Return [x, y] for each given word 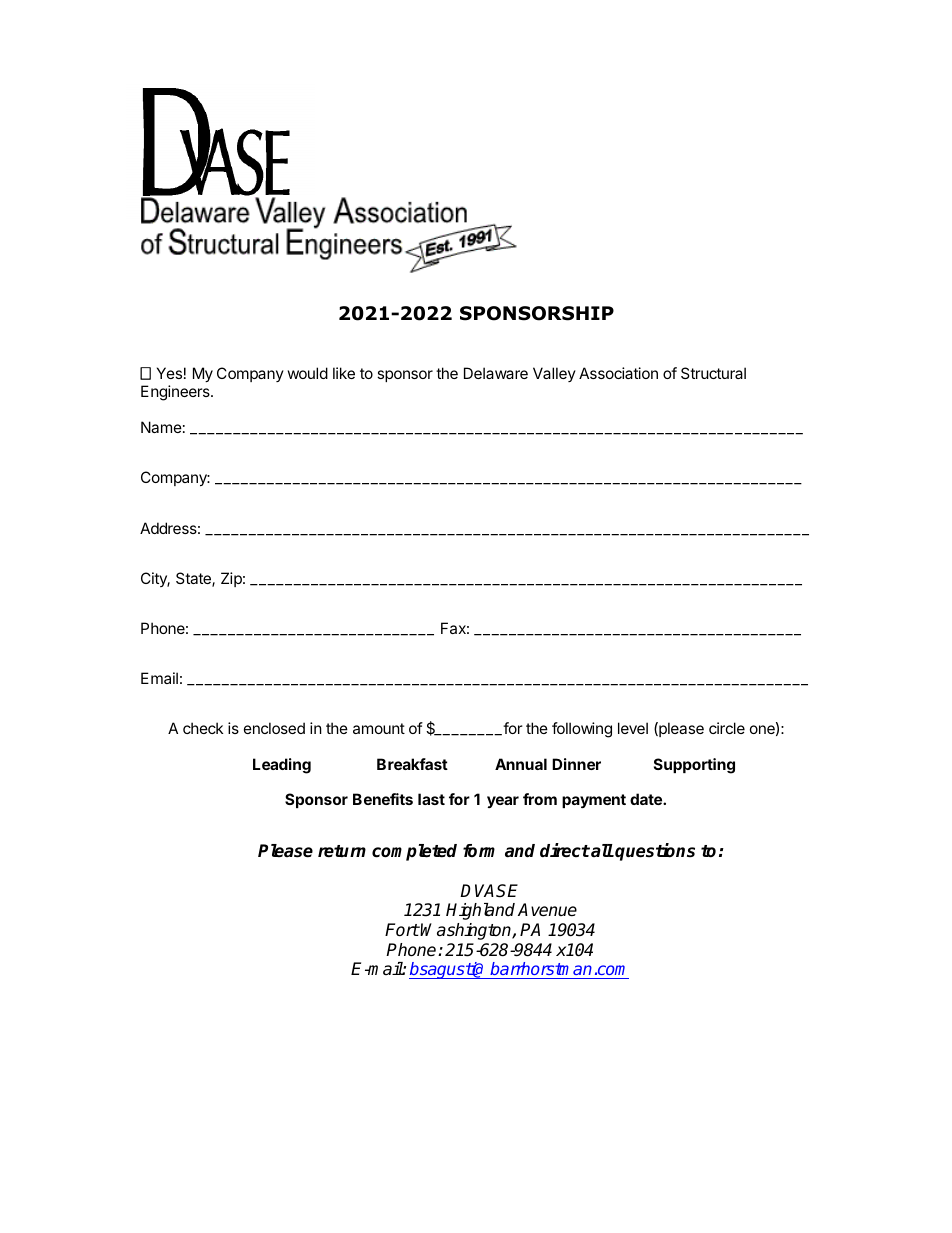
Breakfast [412, 764]
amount [379, 728]
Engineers [176, 393]
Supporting [694, 766]
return [342, 851]
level [633, 728]
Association [618, 373]
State [194, 579]
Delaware [496, 373]
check [203, 728]
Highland [480, 911]
